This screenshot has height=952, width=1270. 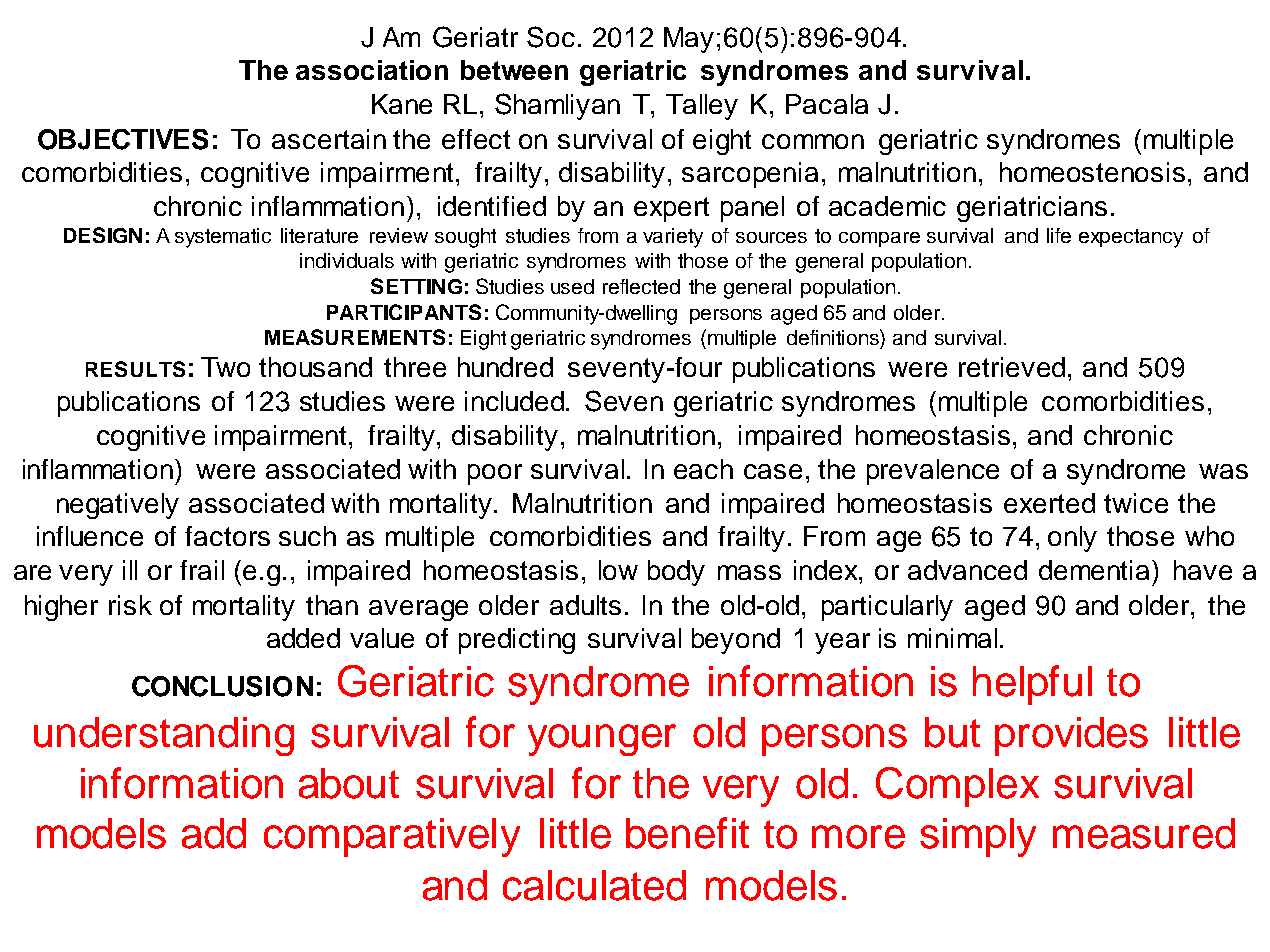 I want to click on Two, so click(x=225, y=367).
